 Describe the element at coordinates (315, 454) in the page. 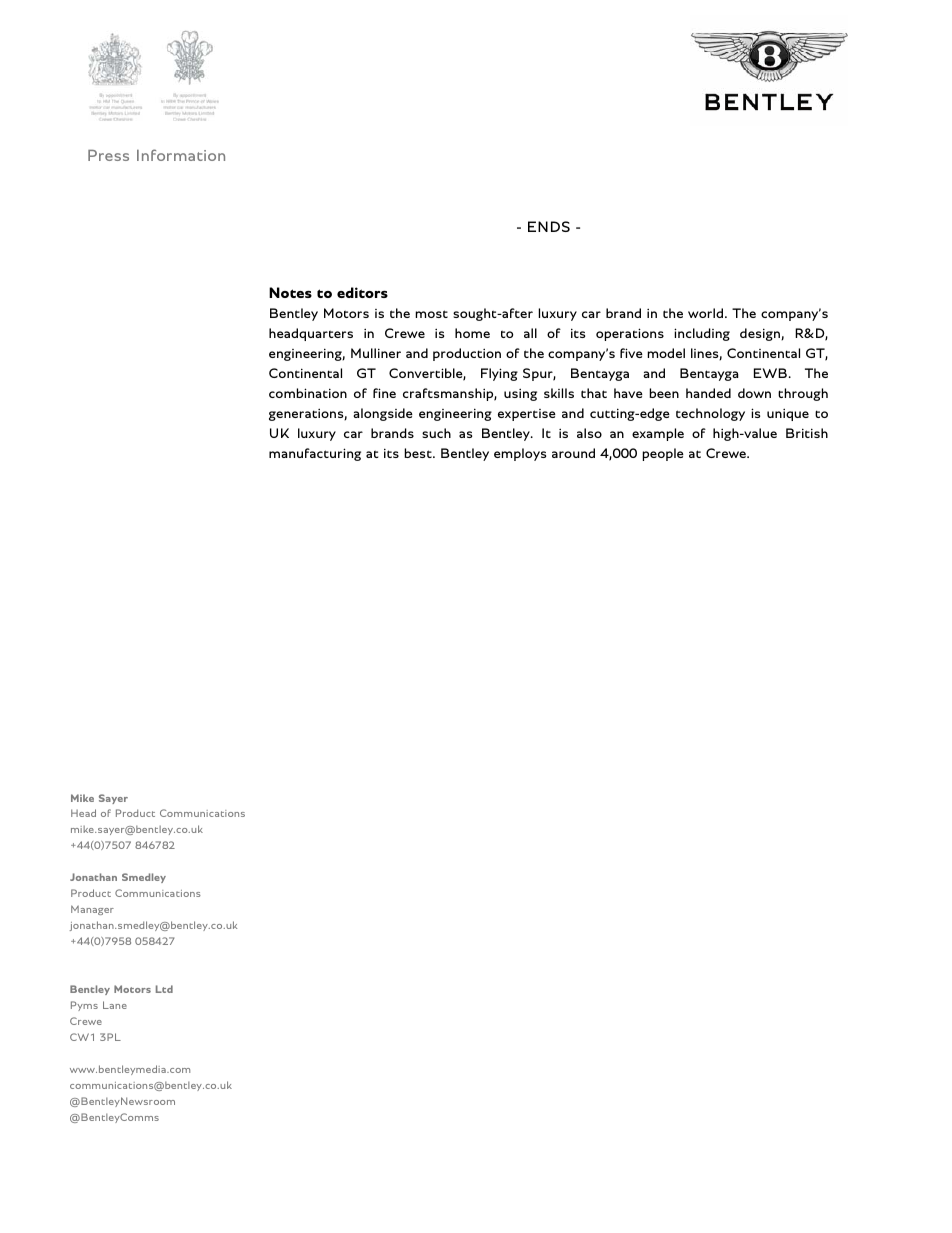

I see `manufacturing` at that location.
